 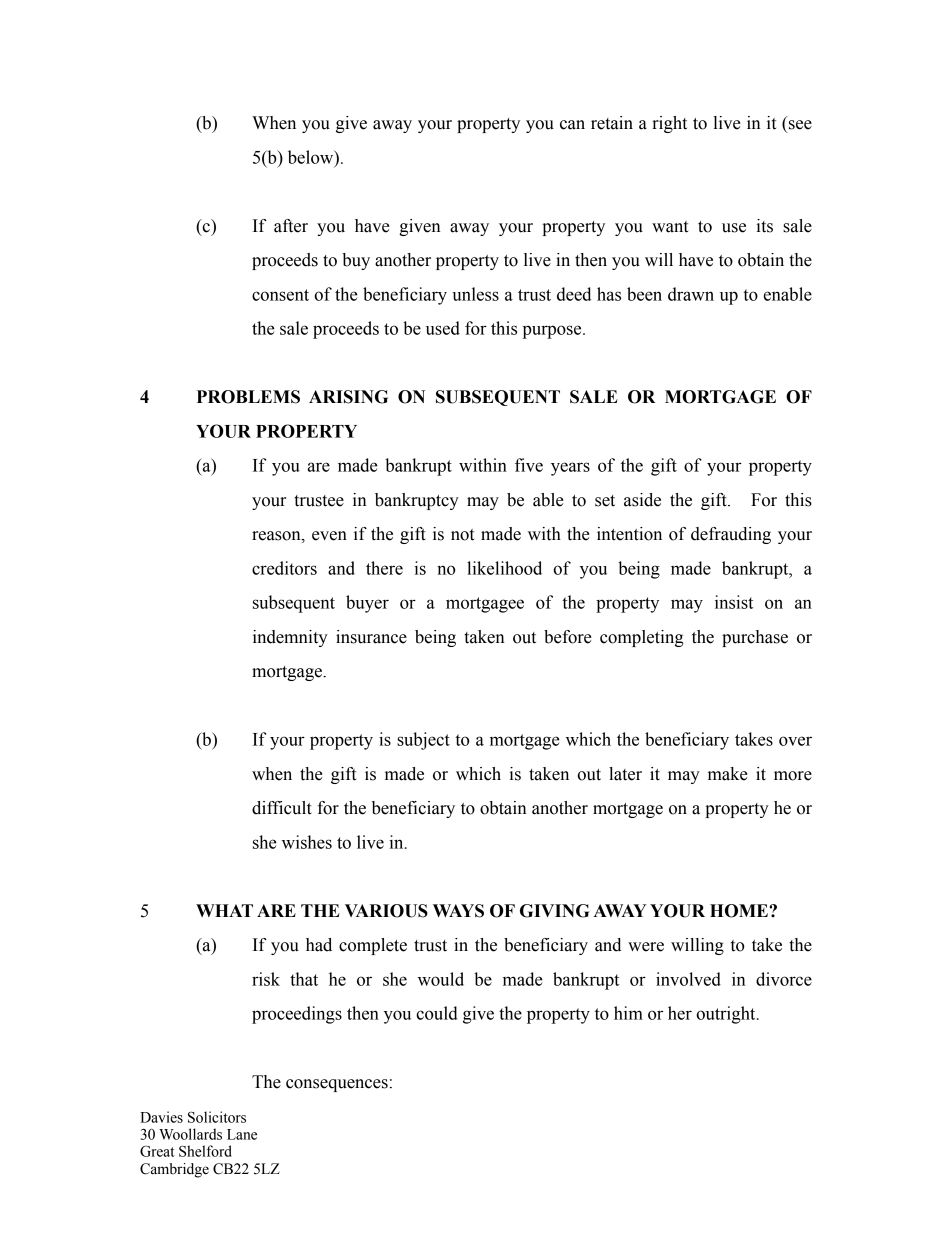 I want to click on drawn, so click(x=691, y=294).
